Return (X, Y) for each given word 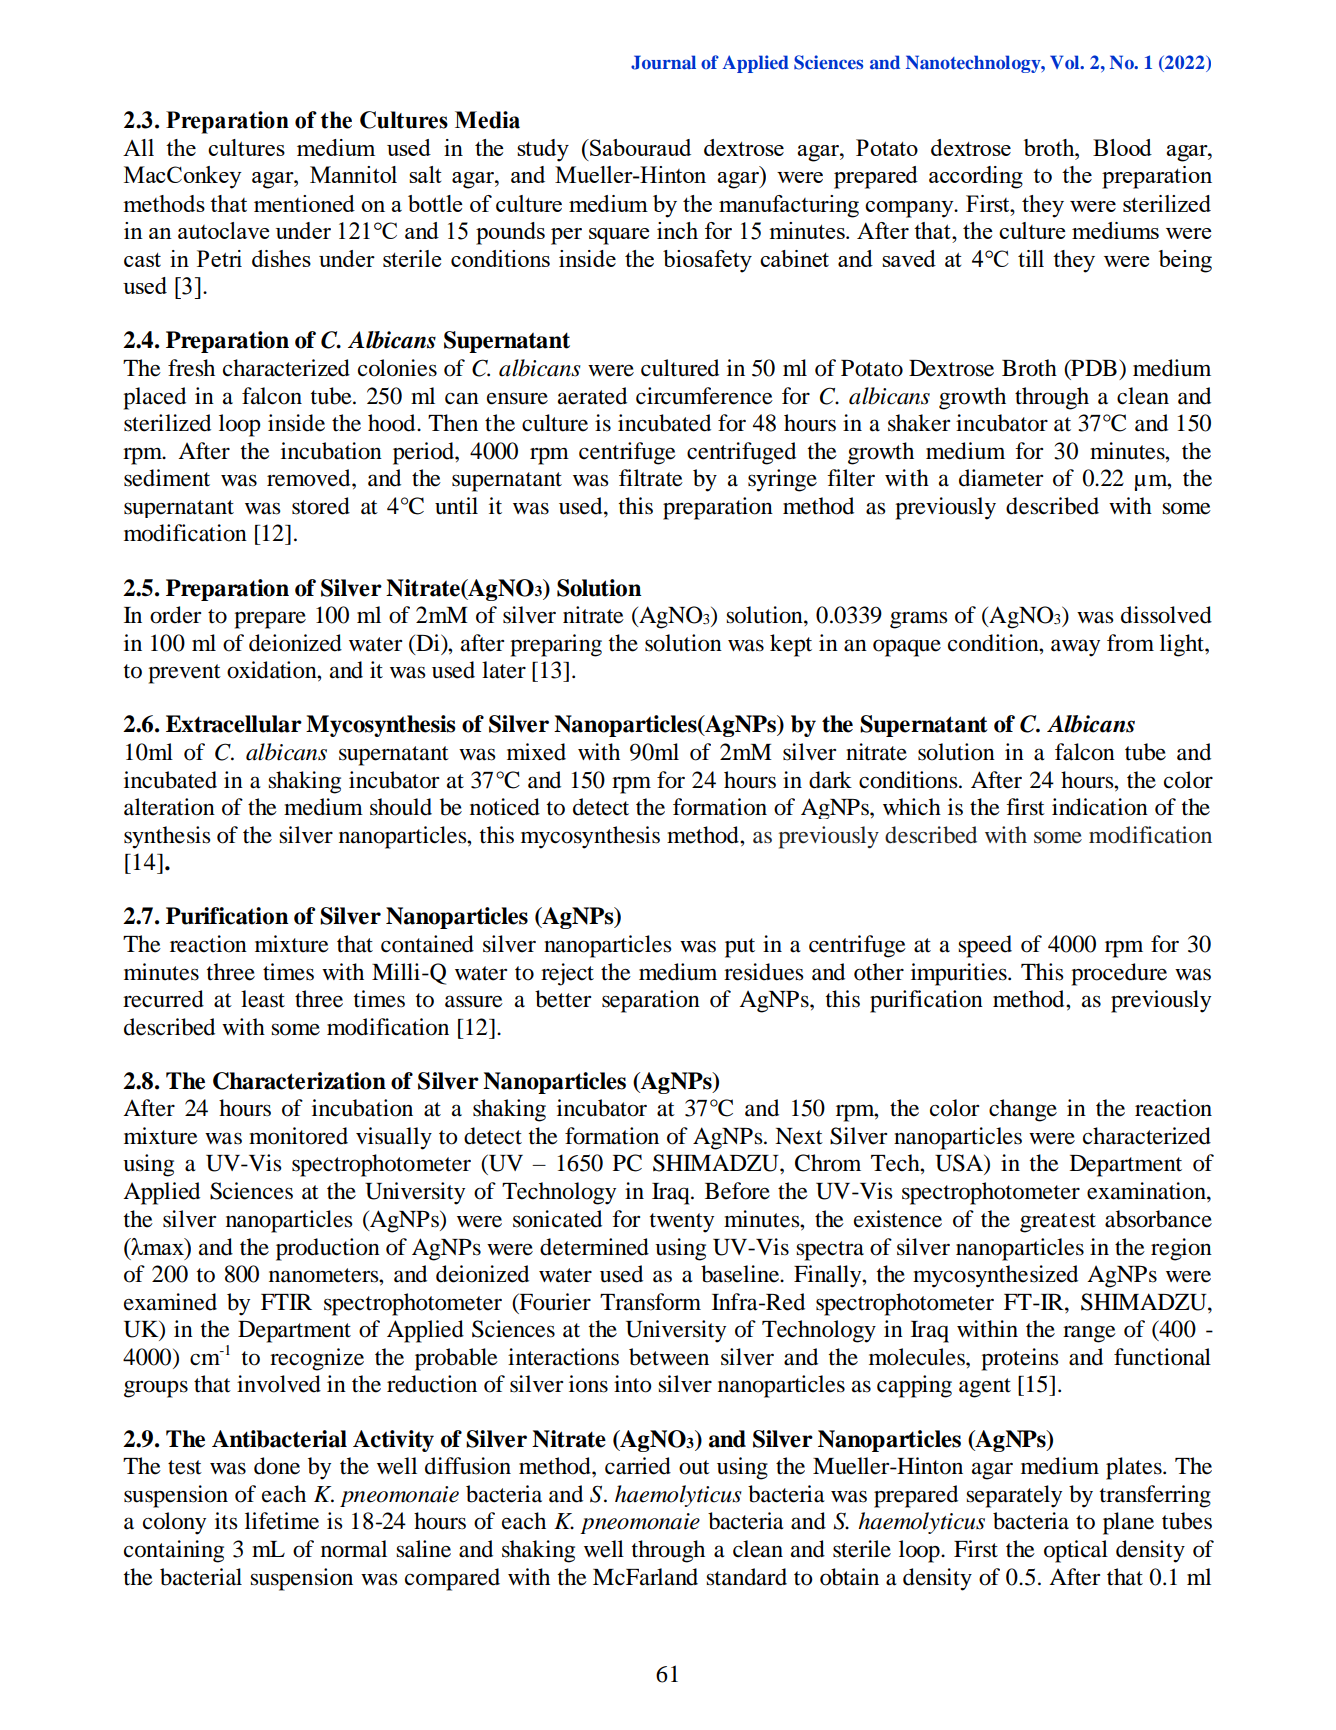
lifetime (282, 1521)
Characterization (299, 1081)
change (1023, 1110)
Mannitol (353, 174)
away (1075, 648)
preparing (556, 645)
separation (651, 1001)
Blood (1122, 147)
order (175, 615)
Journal (663, 62)
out (694, 1467)
